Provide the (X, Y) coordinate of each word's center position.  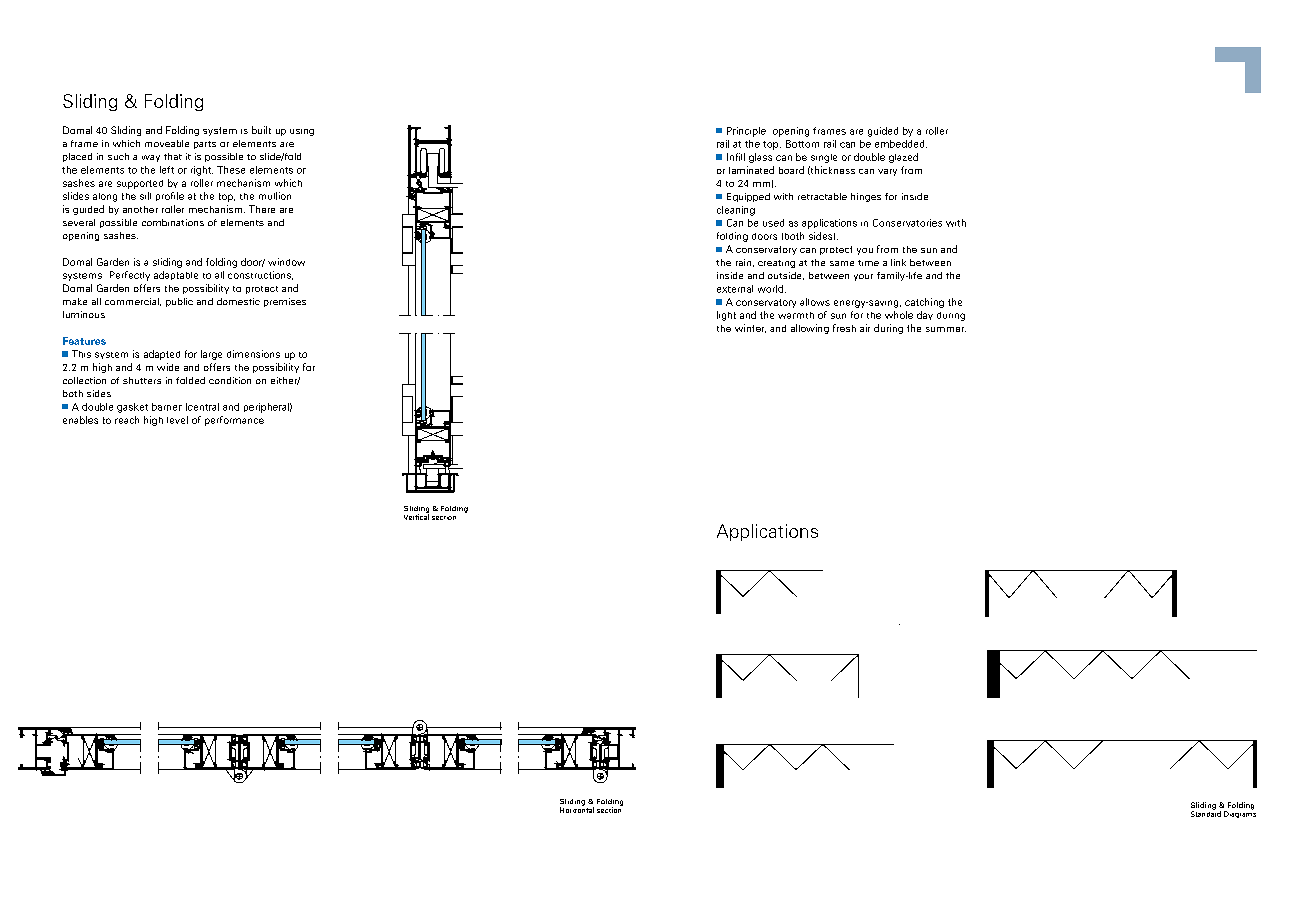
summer (946, 329)
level (177, 420)
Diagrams (1240, 813)
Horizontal (577, 809)
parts (205, 145)
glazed (903, 158)
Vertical (416, 516)
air (865, 328)
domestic (238, 301)
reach (127, 420)
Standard (1206, 813)
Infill (736, 157)
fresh (844, 328)
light (726, 316)
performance (234, 421)
